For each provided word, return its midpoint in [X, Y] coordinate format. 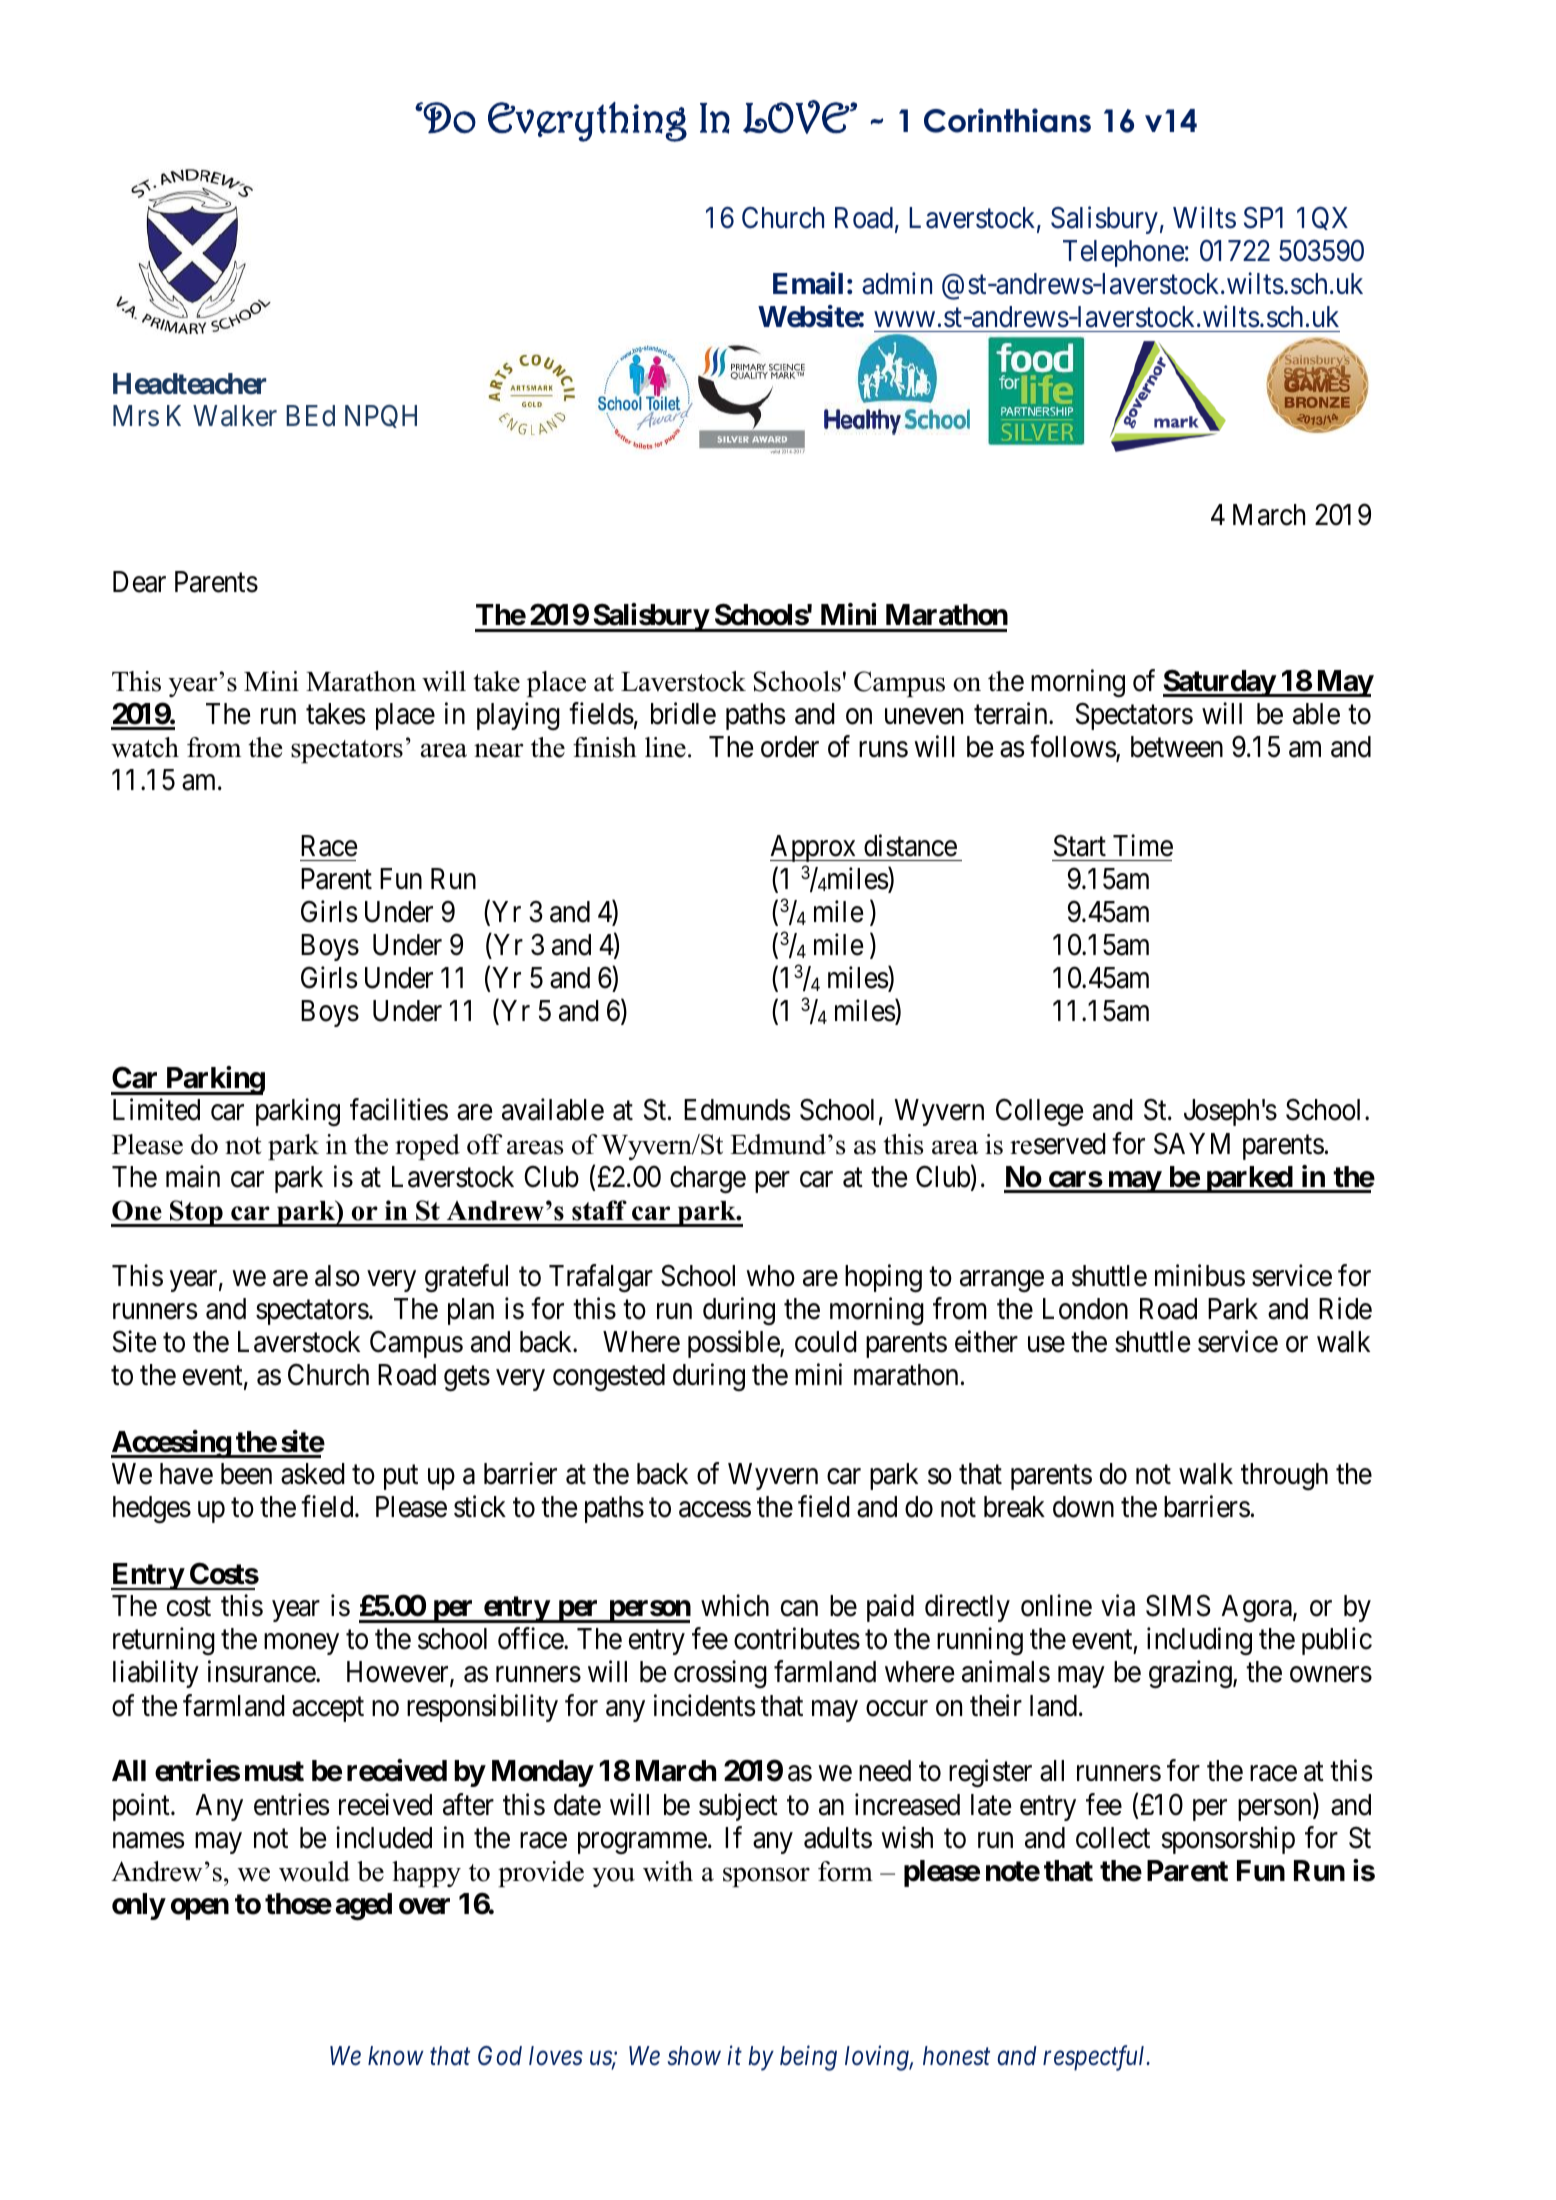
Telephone [1123, 253]
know [396, 2056]
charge [708, 1180]
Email [808, 283]
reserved [1058, 1144]
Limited [156, 1110]
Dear [139, 582]
